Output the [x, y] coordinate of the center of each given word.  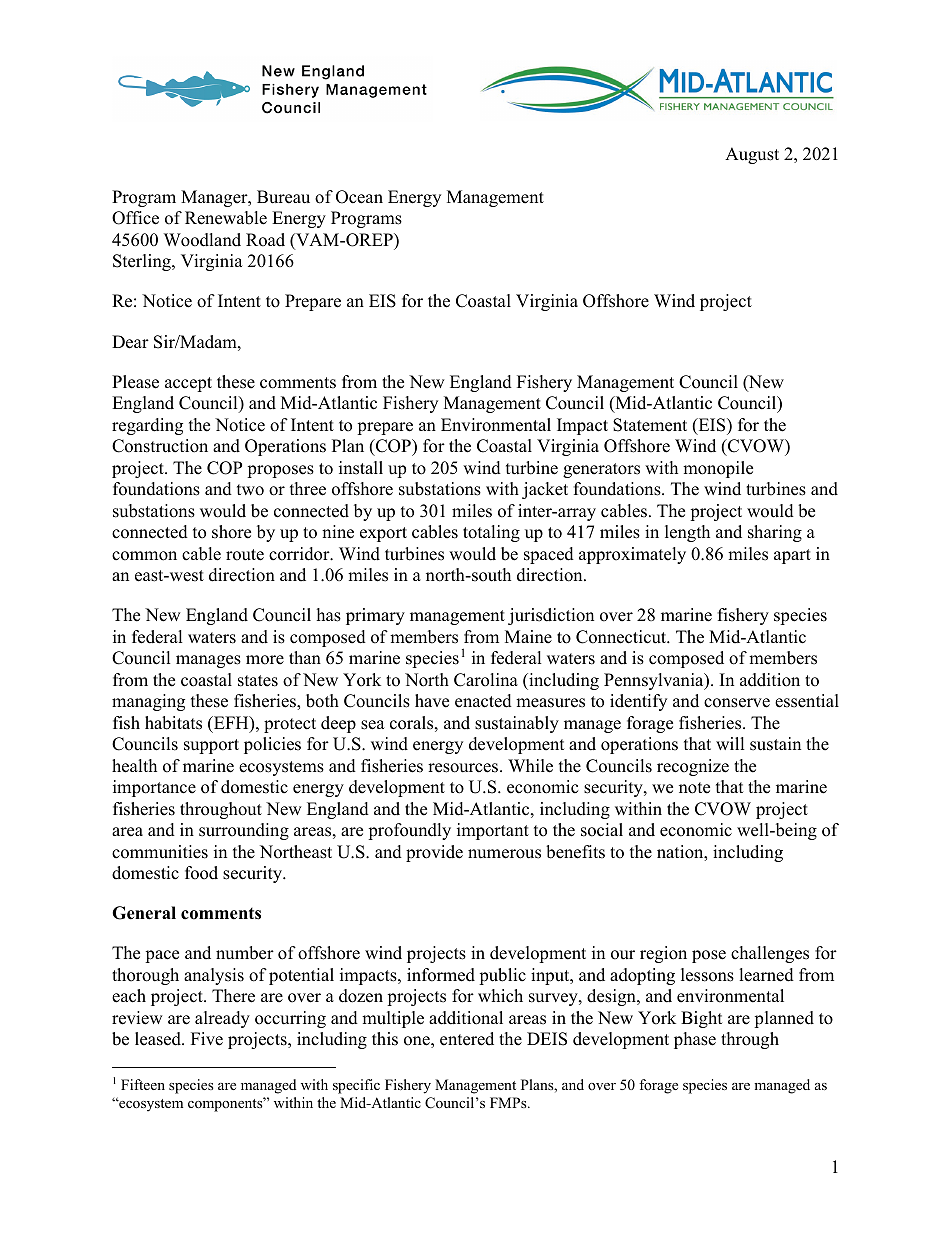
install [361, 468]
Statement [650, 425]
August [752, 155]
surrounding [244, 831]
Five [207, 1039]
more [265, 660]
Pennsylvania [655, 681]
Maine [528, 637]
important [493, 831]
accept [188, 384]
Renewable [226, 218]
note [694, 788]
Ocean [359, 197]
